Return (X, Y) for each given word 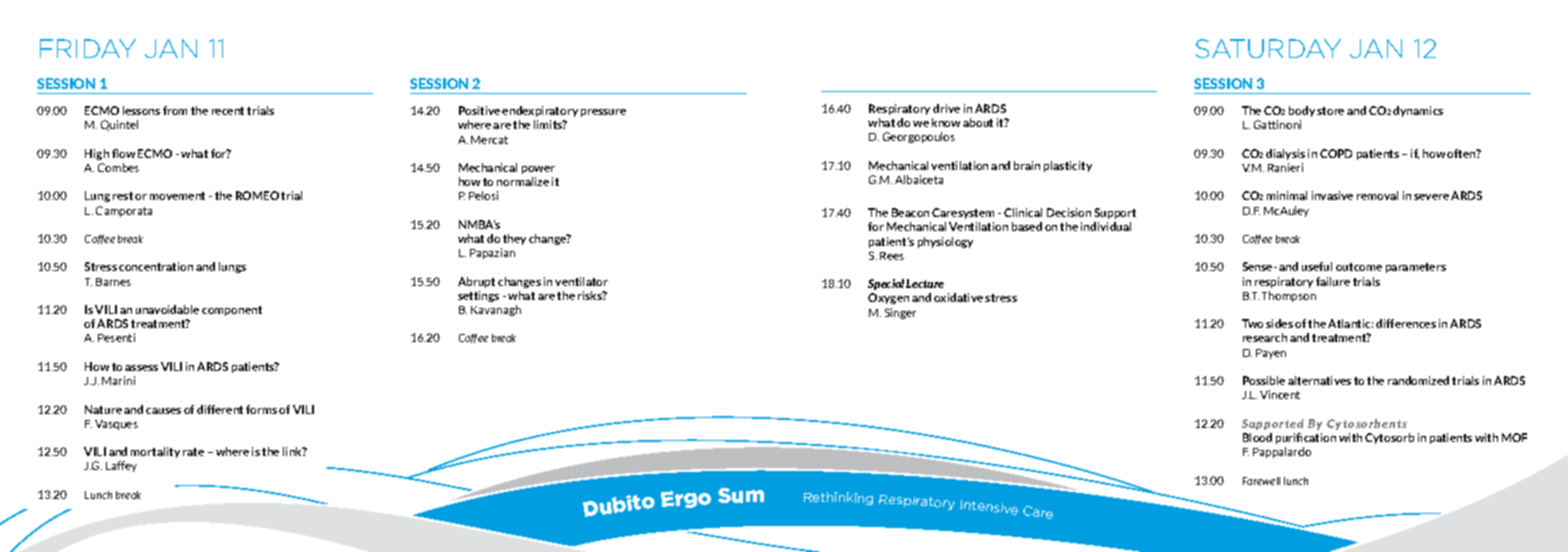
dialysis (1285, 154)
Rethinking (838, 498)
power (538, 170)
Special (886, 284)
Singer (900, 313)
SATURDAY (1268, 48)
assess (141, 368)
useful (1317, 266)
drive (946, 108)
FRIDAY (88, 48)
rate (193, 452)
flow (123, 153)
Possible (1264, 380)
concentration (156, 266)
